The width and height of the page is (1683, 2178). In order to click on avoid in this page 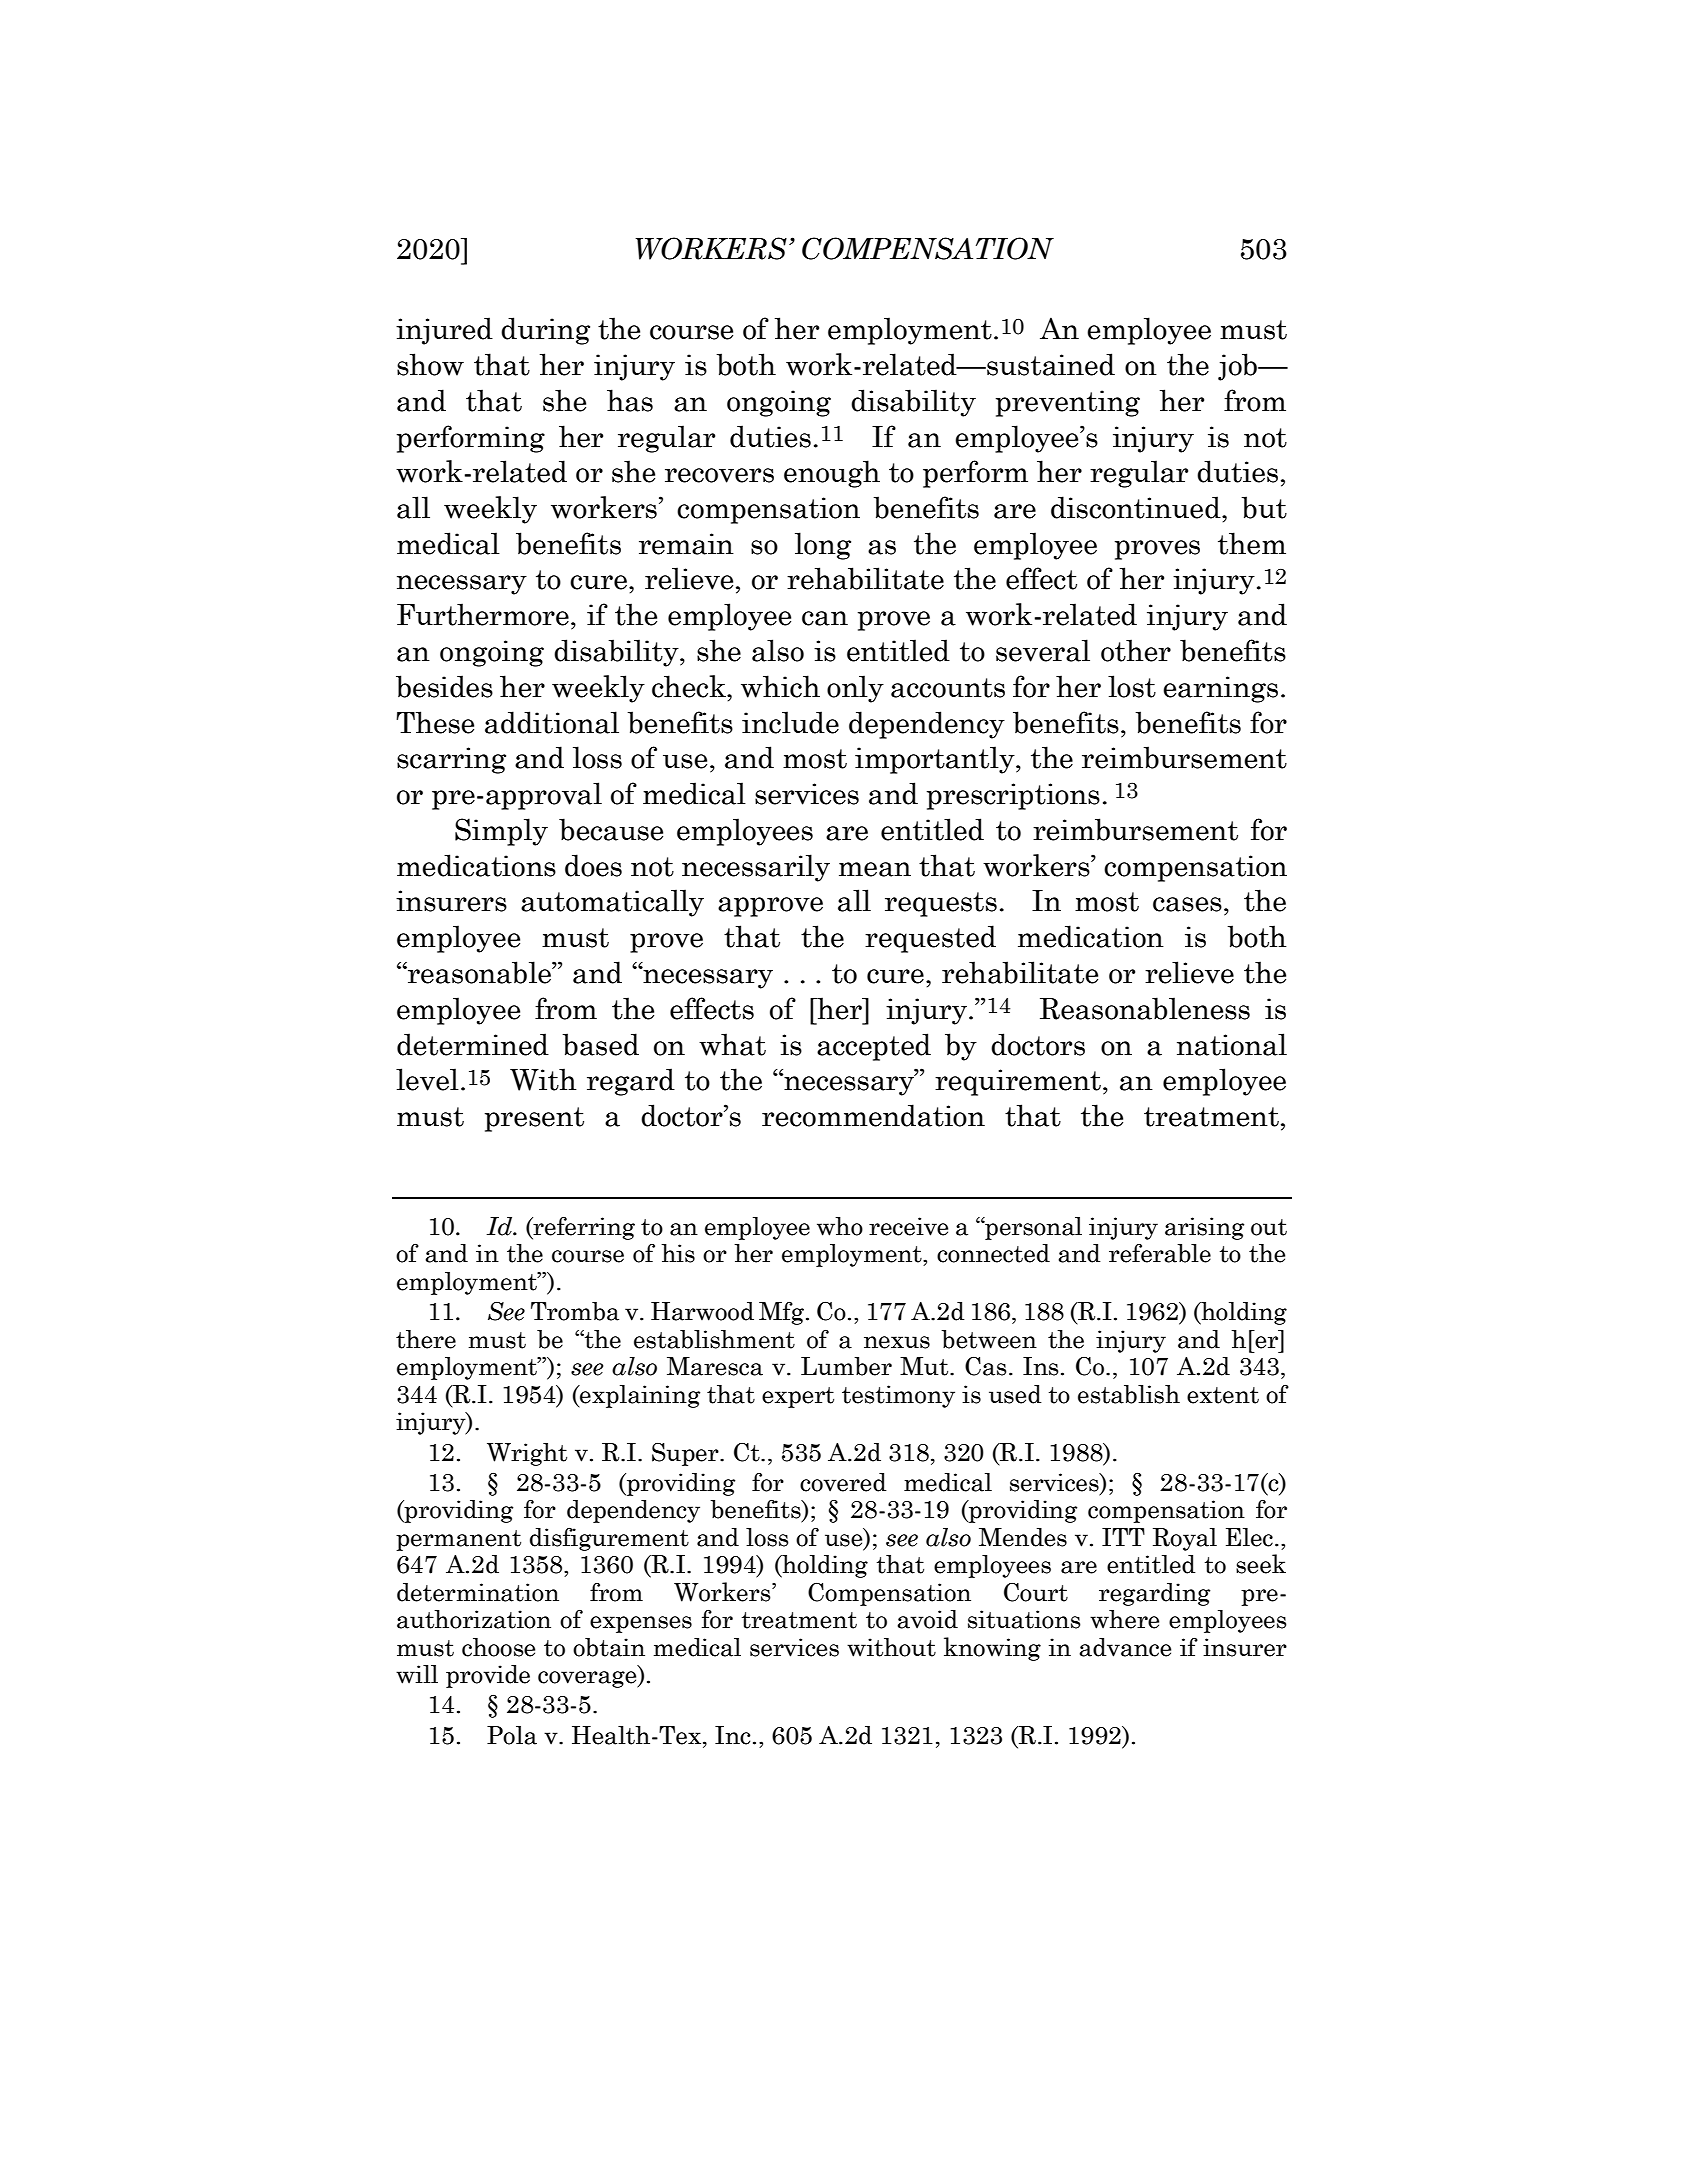, I will do `click(927, 1619)`.
